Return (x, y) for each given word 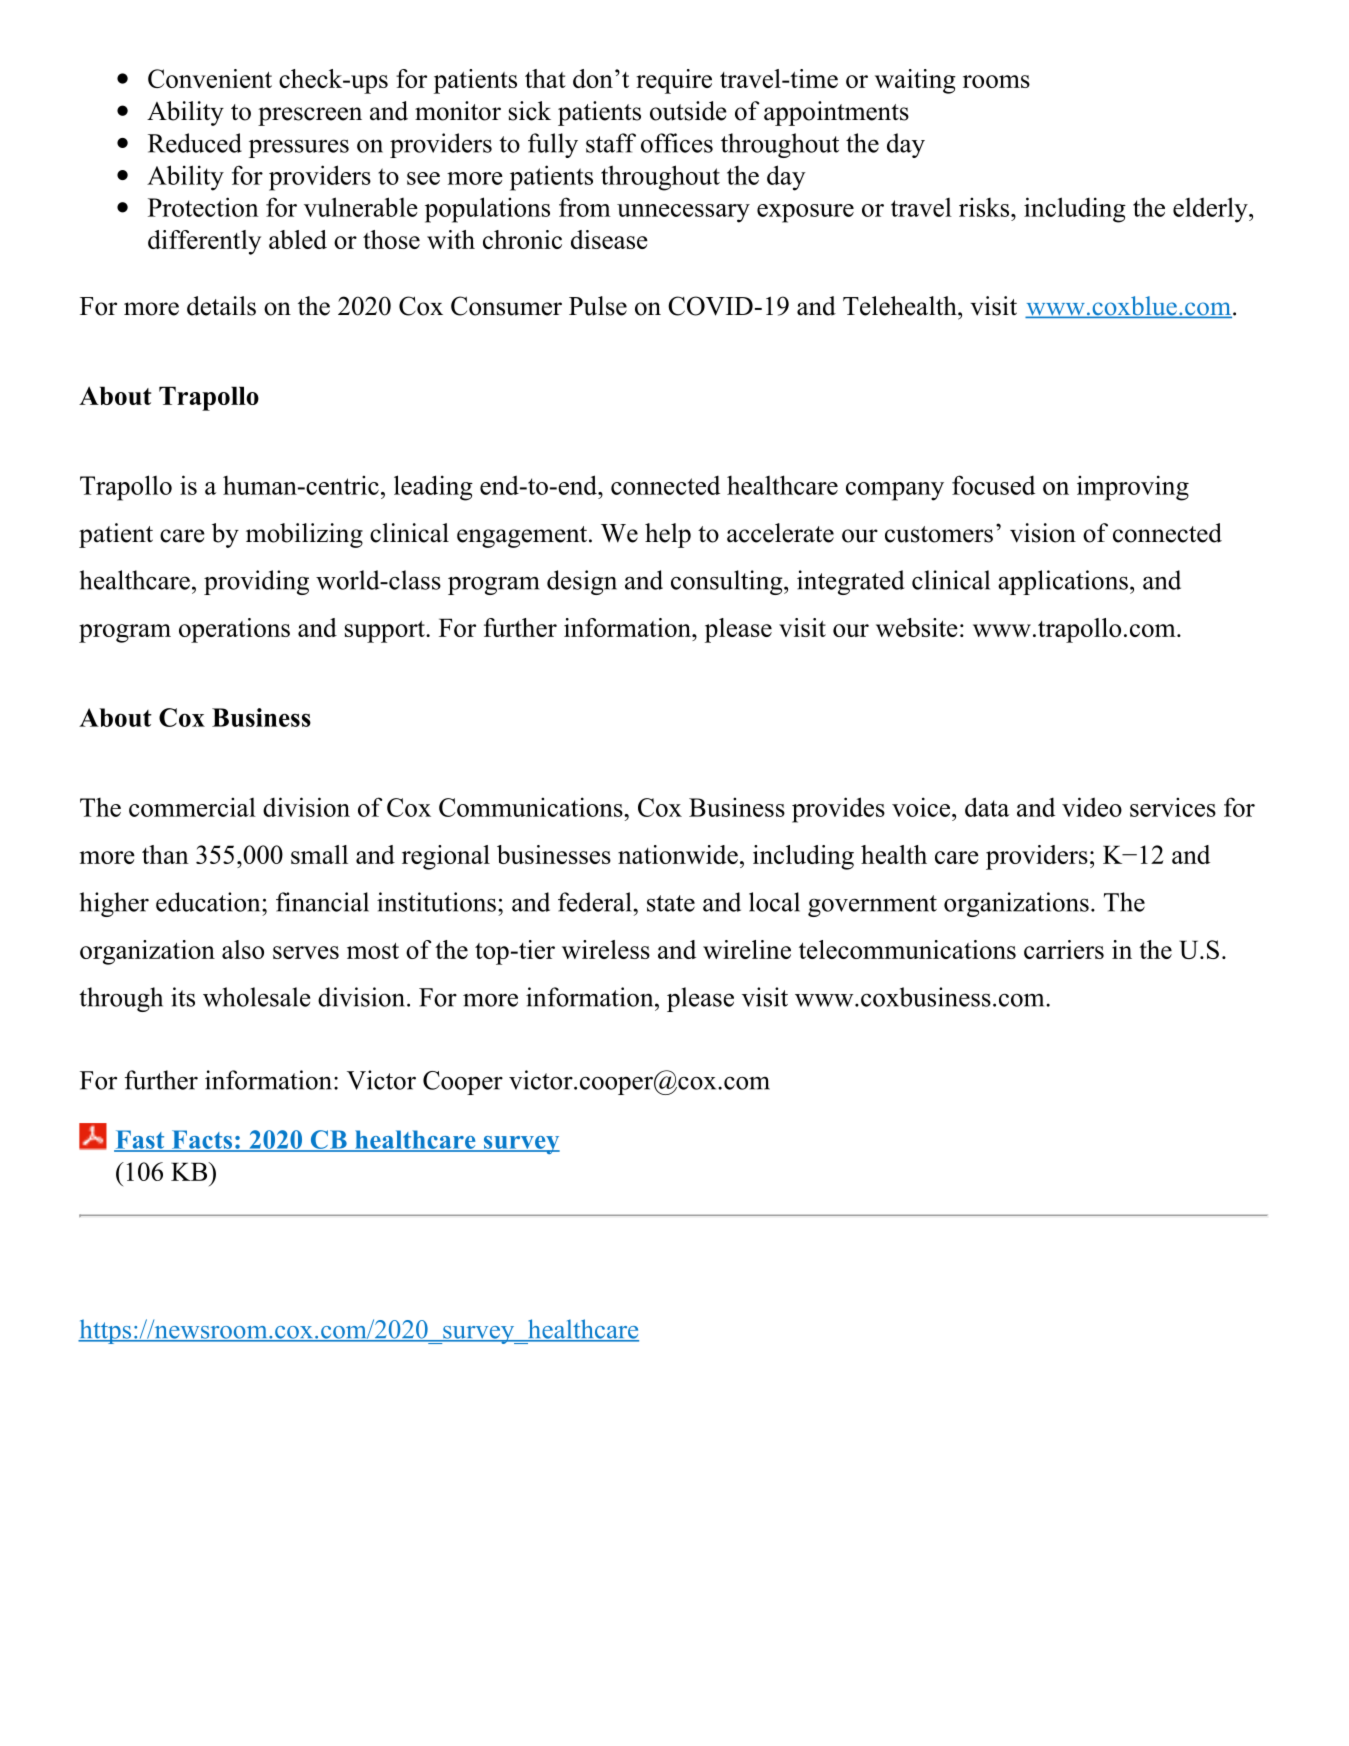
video (1092, 807)
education (209, 902)
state (671, 903)
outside (688, 111)
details (221, 306)
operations (234, 630)
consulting (728, 582)
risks (985, 207)
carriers (1064, 949)
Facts (202, 1140)
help (668, 535)
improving (1133, 488)
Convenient (210, 78)
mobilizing (304, 535)
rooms (996, 81)
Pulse (598, 306)
